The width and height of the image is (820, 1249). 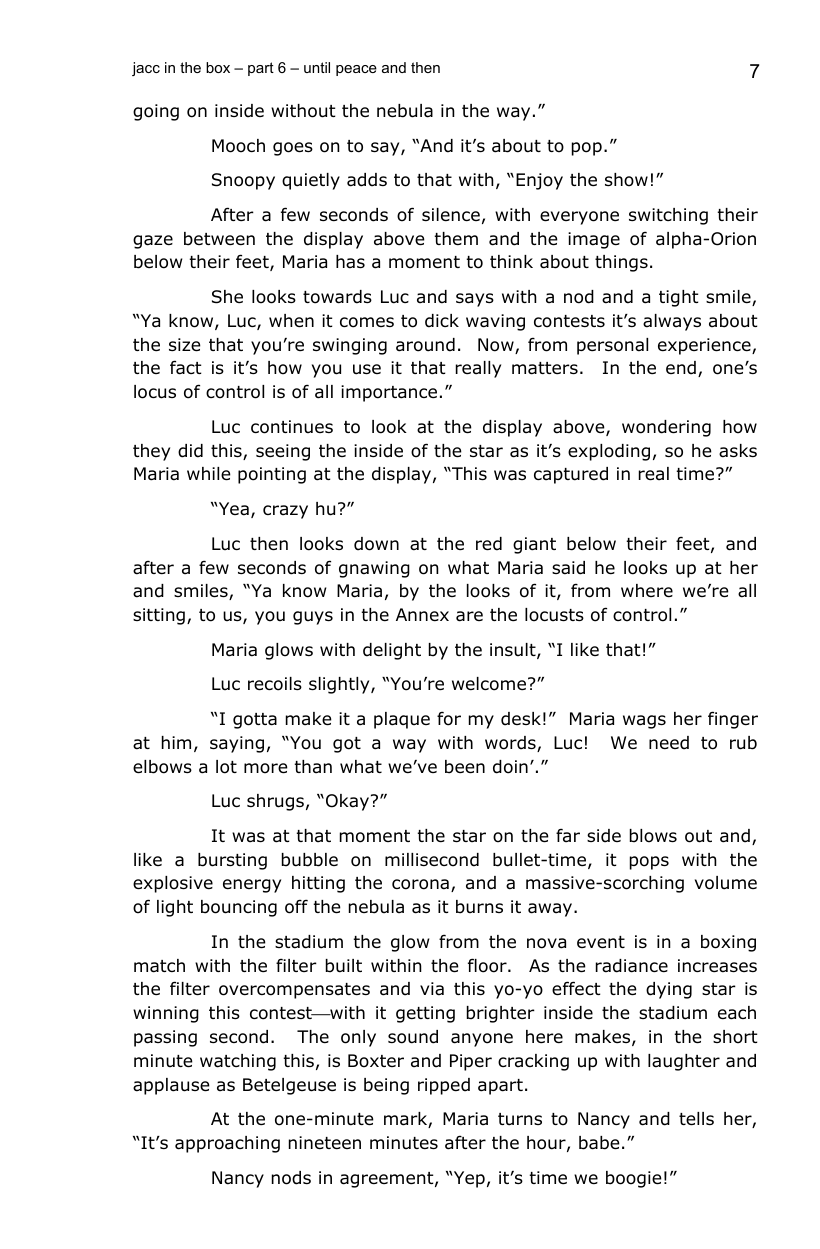 I want to click on exploding, so click(x=609, y=452).
